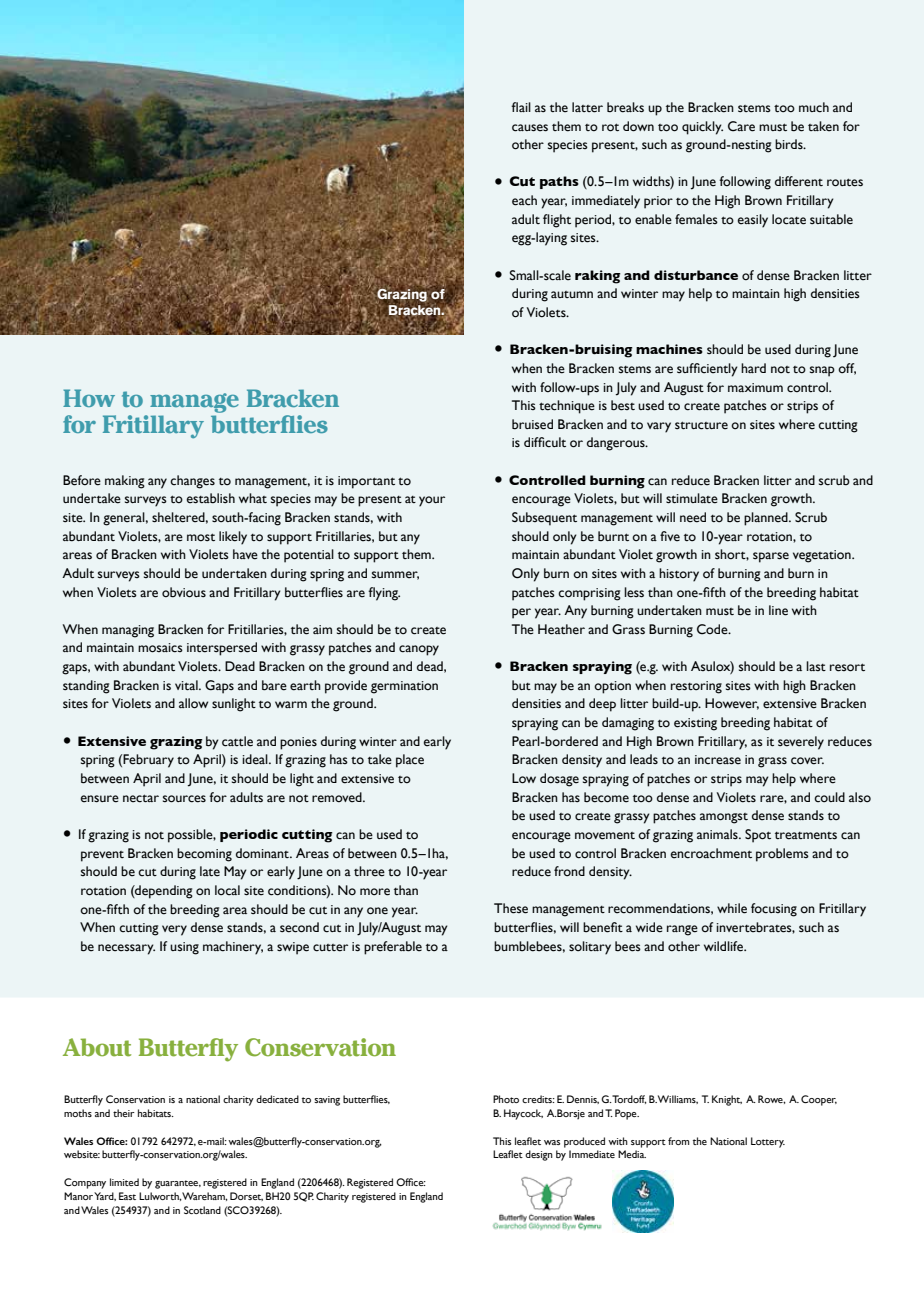 This screenshot has width=924, height=1308. I want to click on causes, so click(530, 128).
